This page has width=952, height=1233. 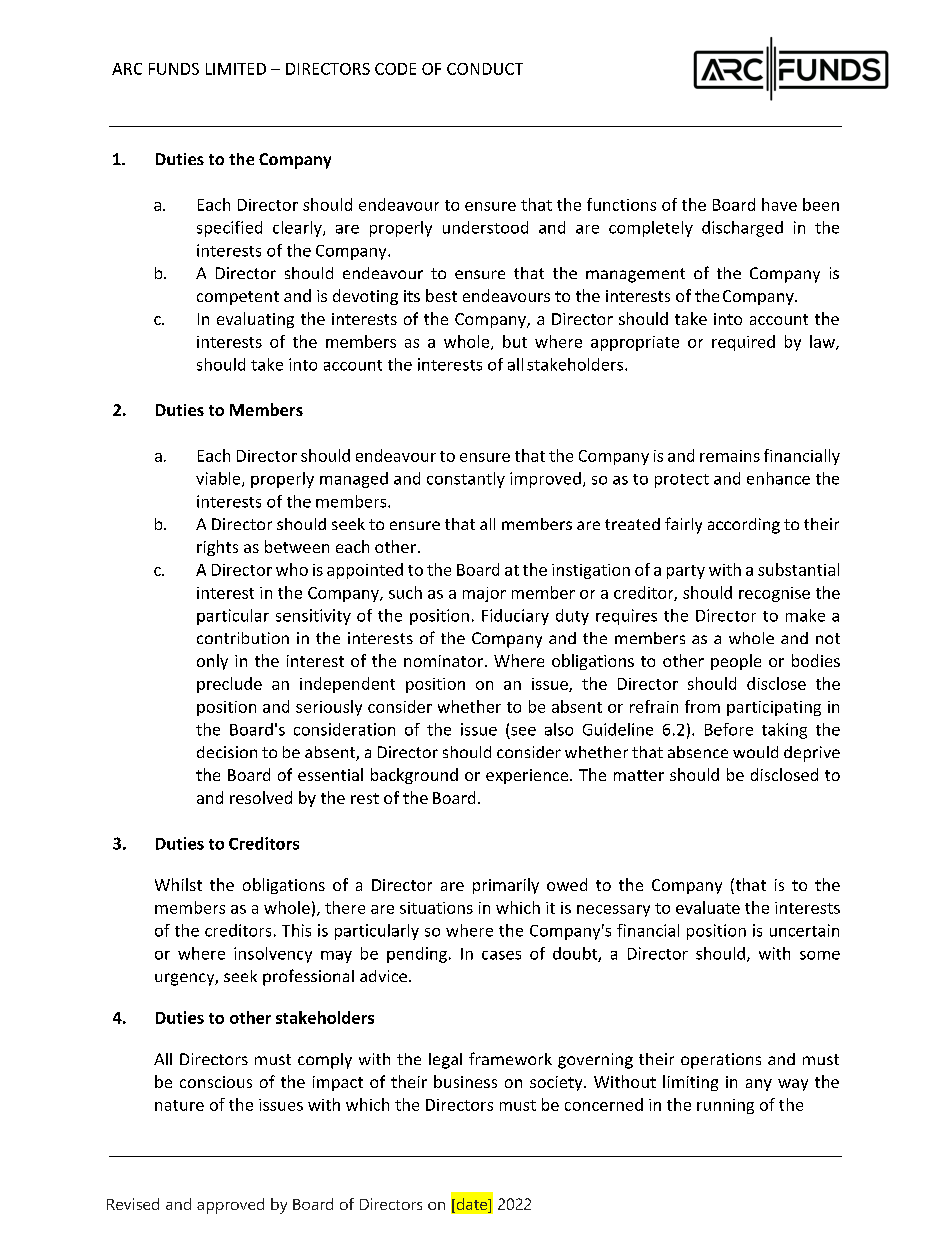 What do you see at coordinates (230, 1206) in the page?
I see `approved` at bounding box center [230, 1206].
